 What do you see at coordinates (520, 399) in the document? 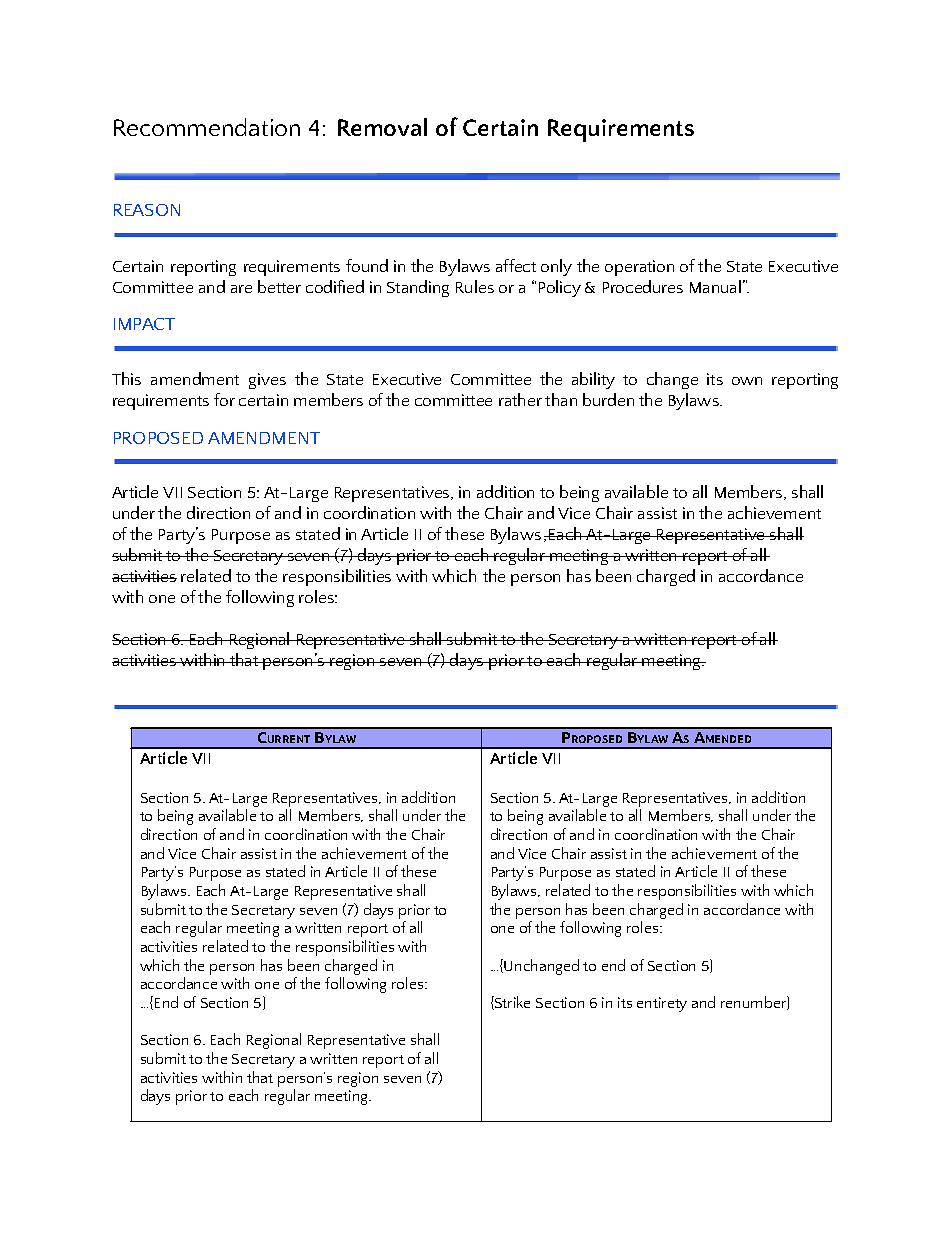
I see `rather` at bounding box center [520, 399].
